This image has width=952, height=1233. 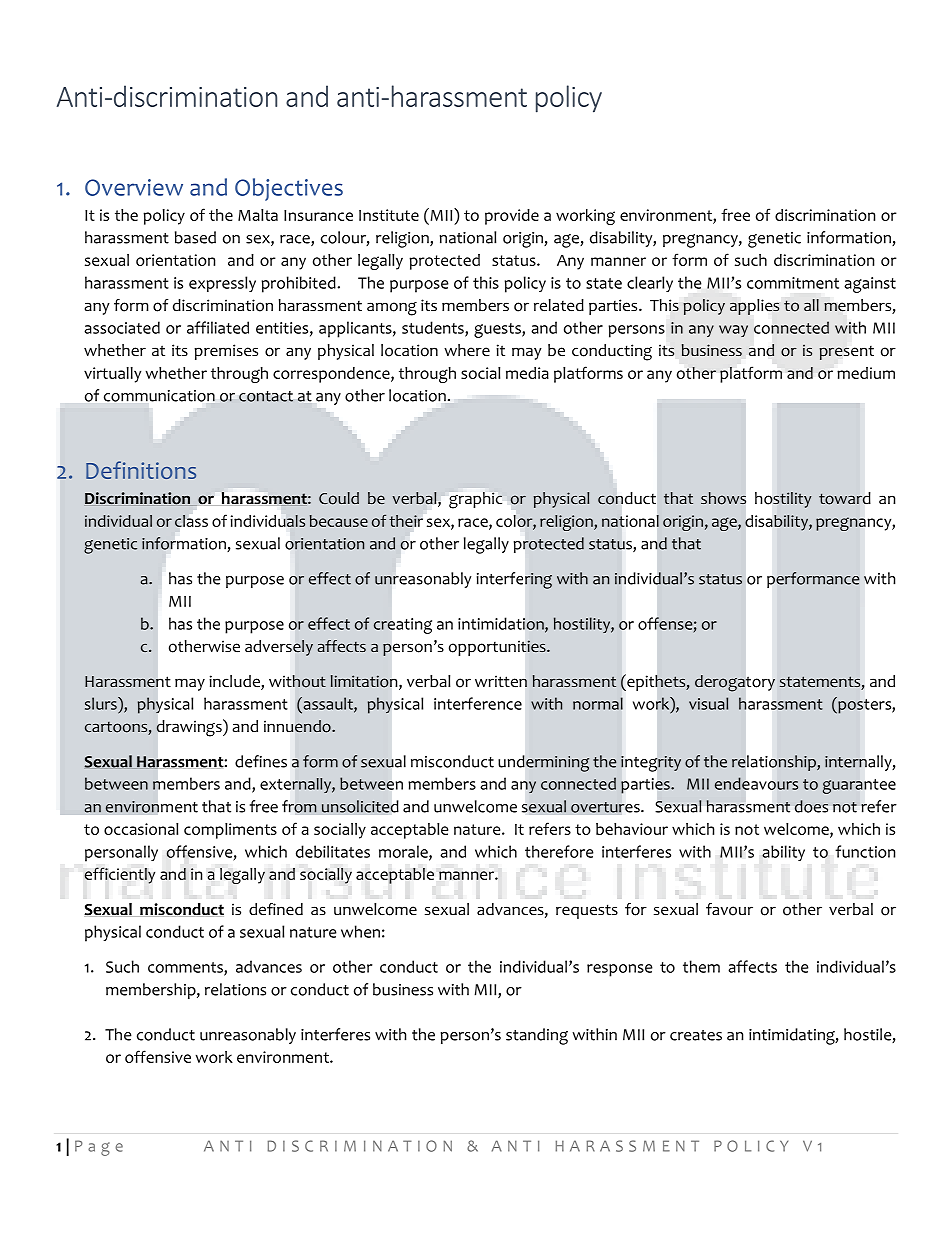 What do you see at coordinates (195, 237) in the image?
I see `based` at bounding box center [195, 237].
